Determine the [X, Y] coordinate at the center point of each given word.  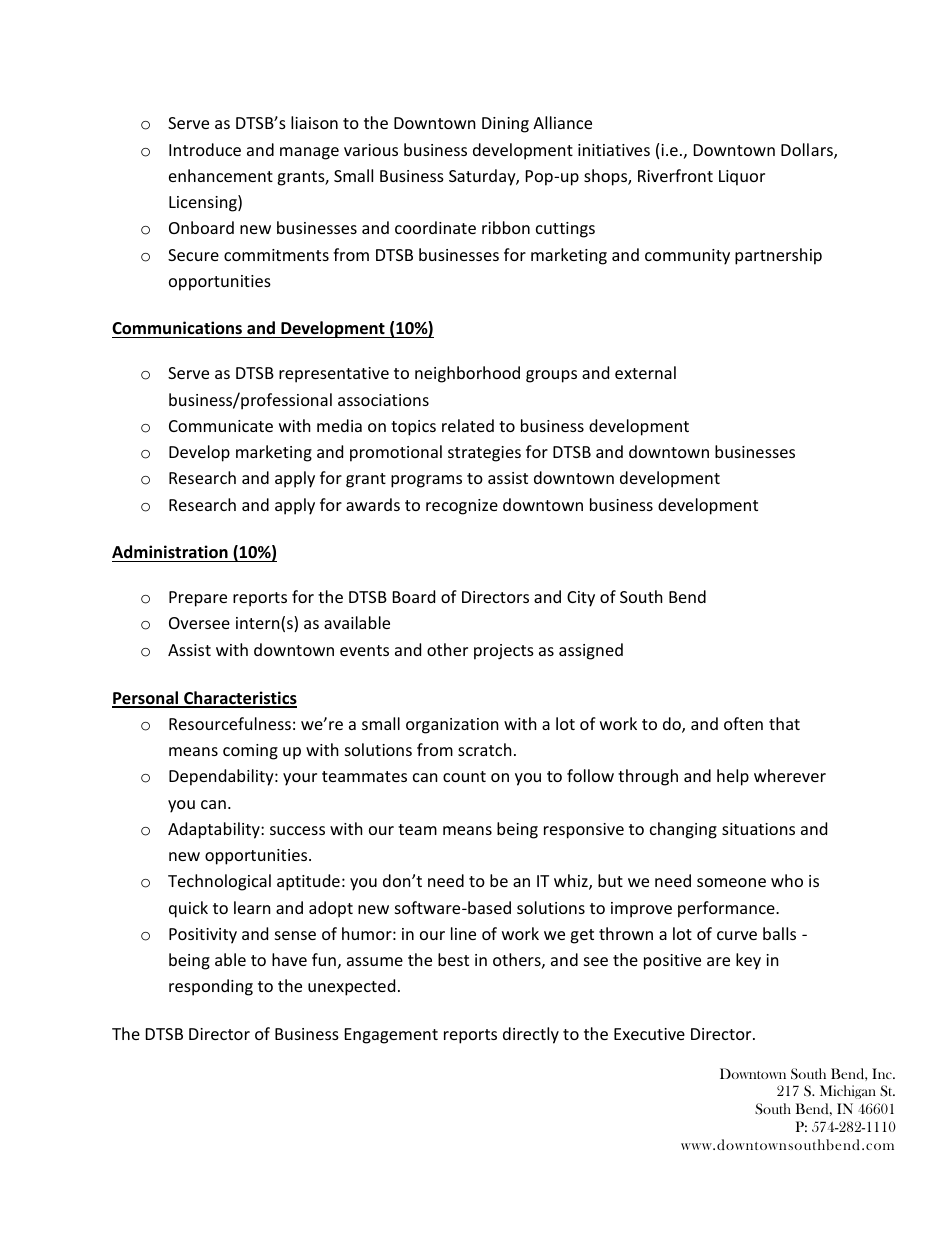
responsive [584, 831]
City [581, 599]
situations [758, 829]
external [645, 372]
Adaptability [215, 830]
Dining [505, 125]
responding [211, 987]
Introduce [205, 149]
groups [551, 376]
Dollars [808, 151]
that [784, 723]
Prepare [198, 599]
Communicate [221, 426]
